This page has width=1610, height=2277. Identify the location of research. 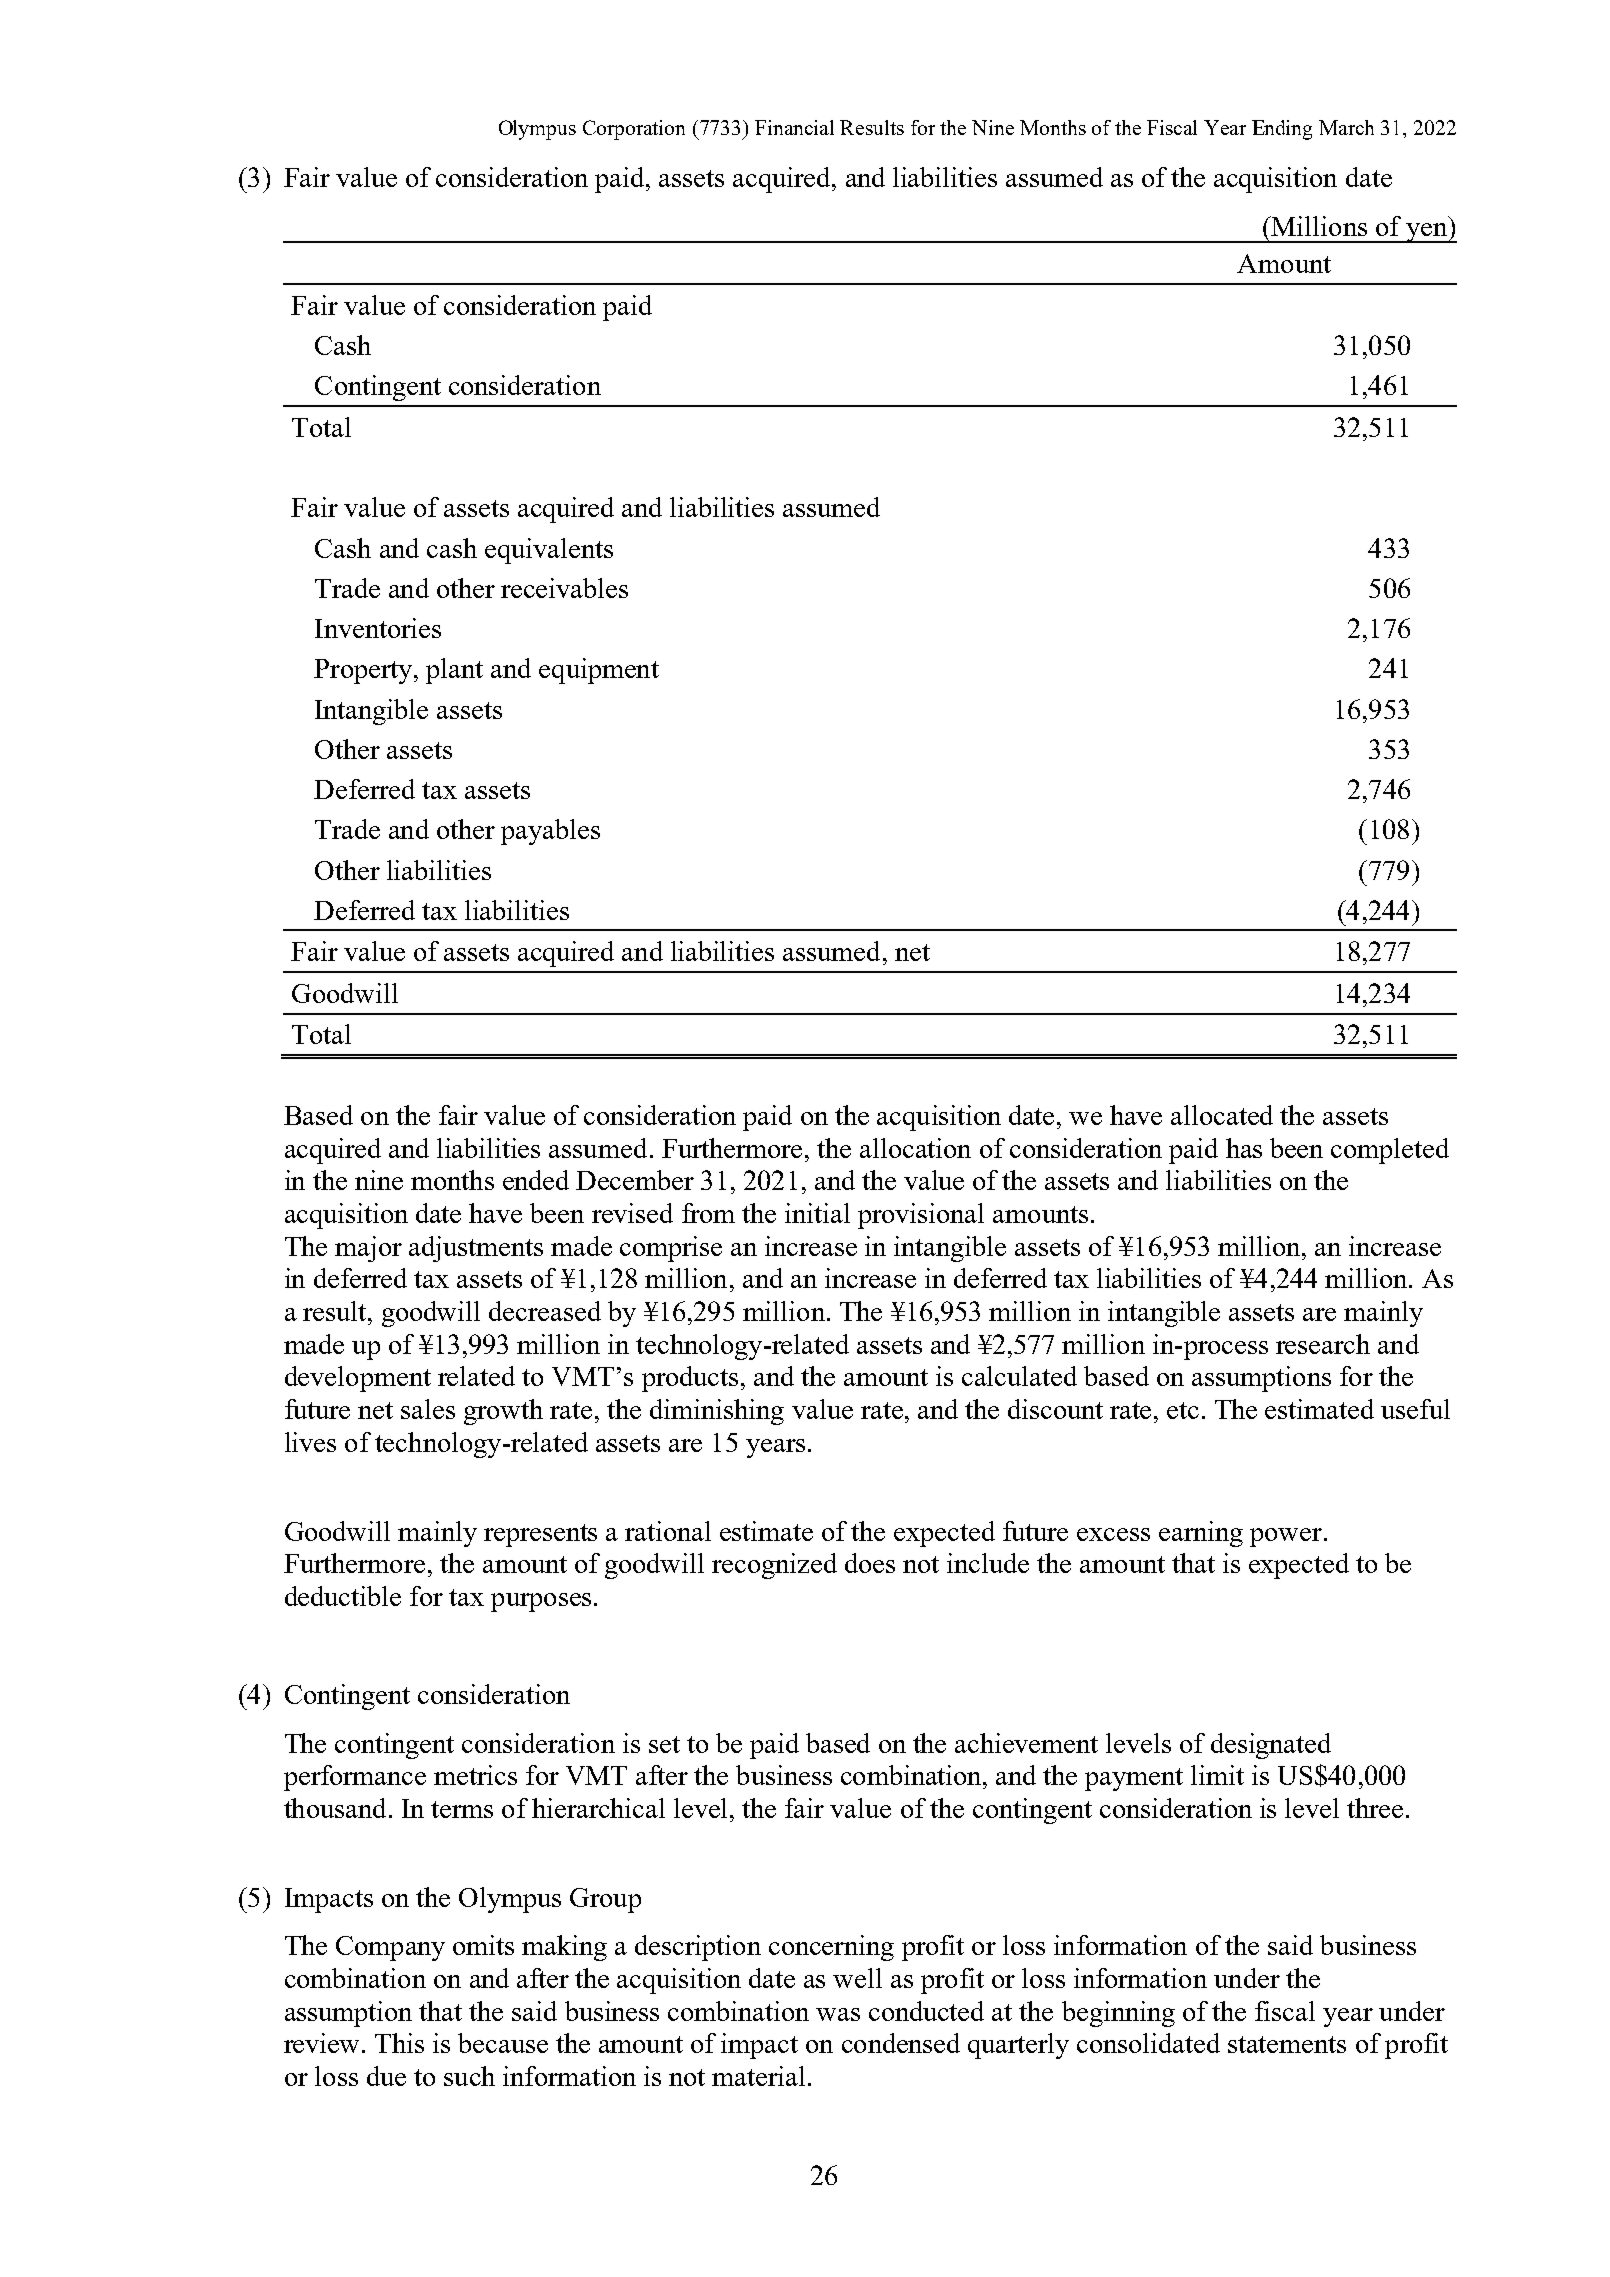
(1323, 1344).
